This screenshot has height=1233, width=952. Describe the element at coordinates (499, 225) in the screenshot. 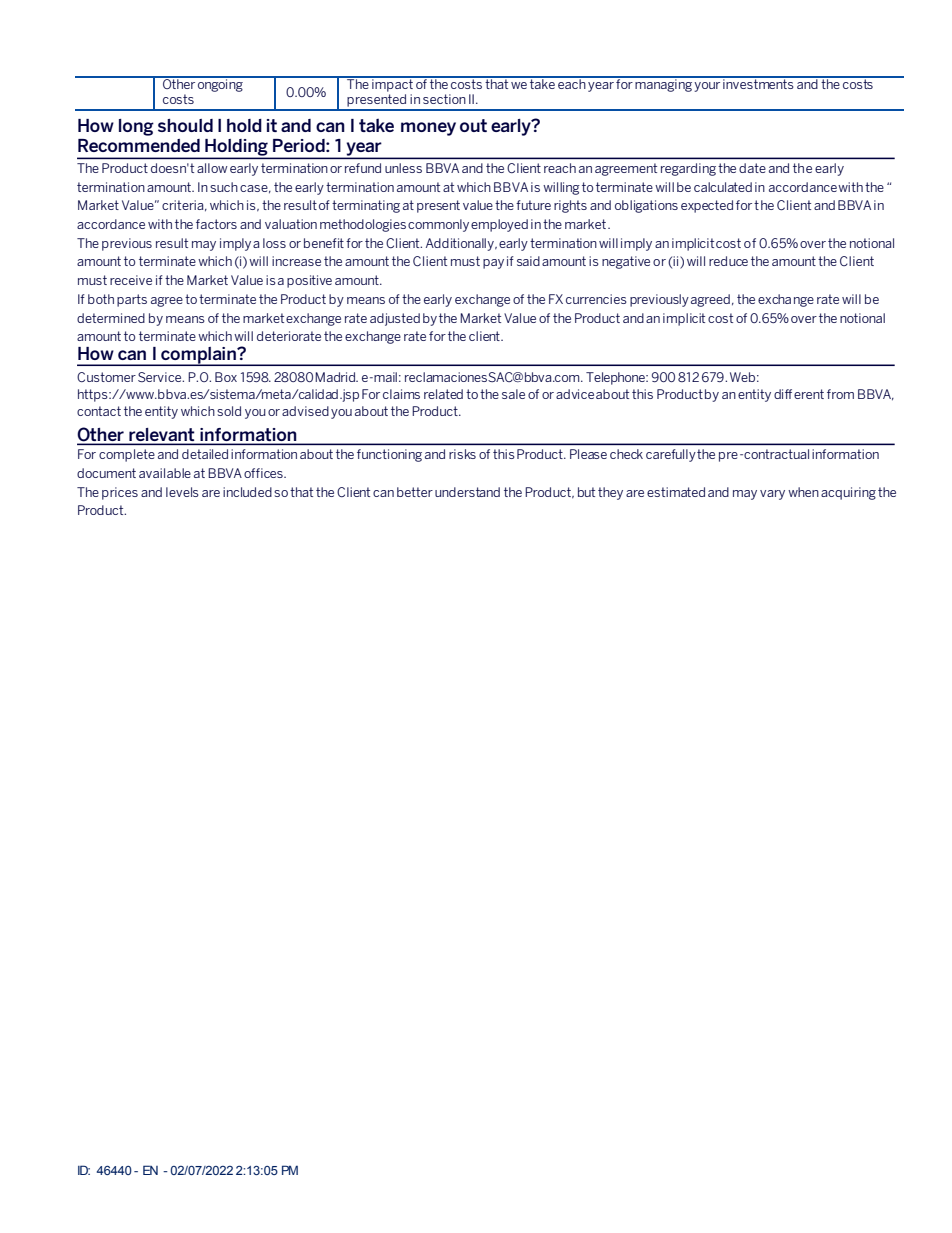

I see `employed` at that location.
